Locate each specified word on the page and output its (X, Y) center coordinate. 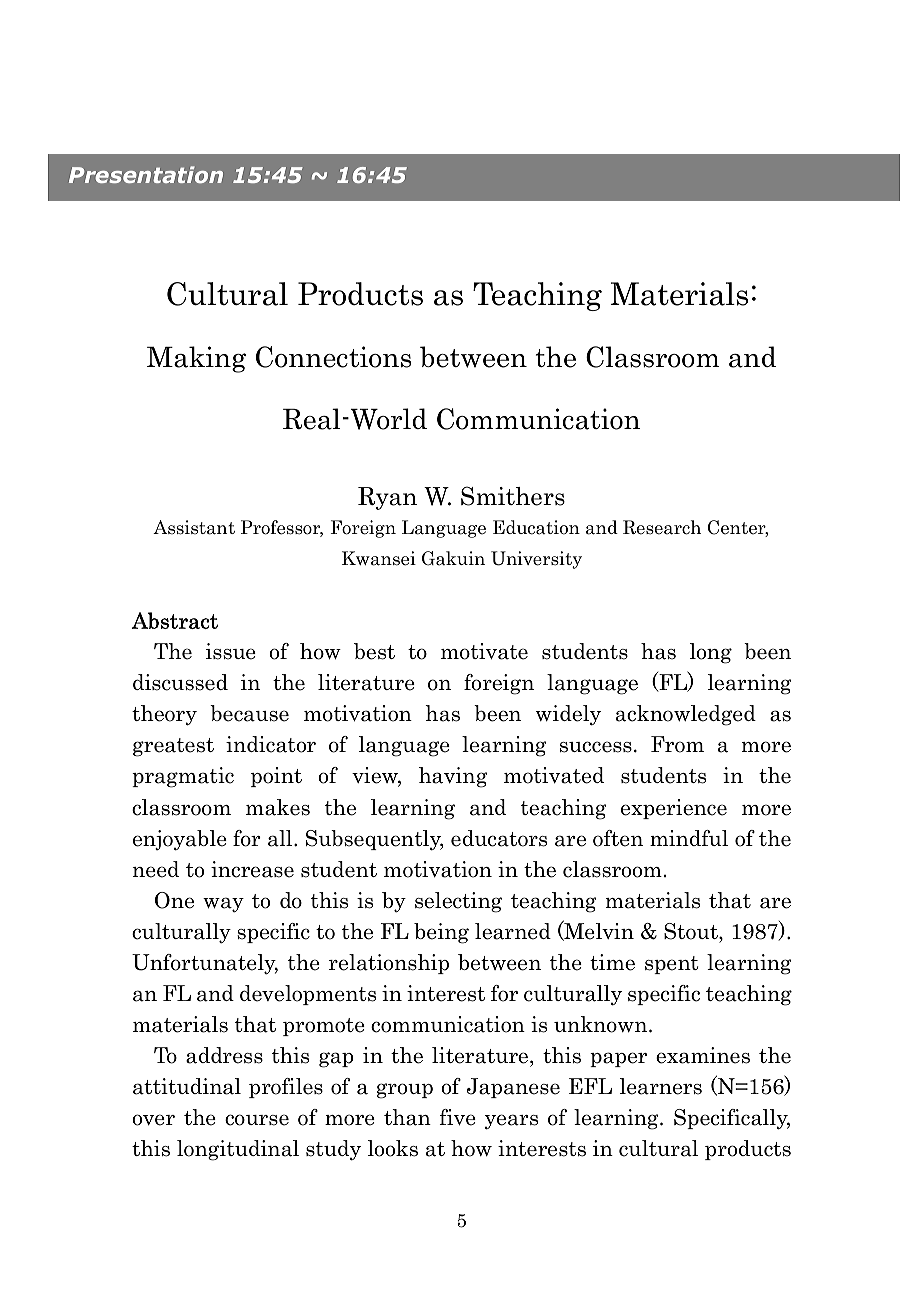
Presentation (146, 174)
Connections (334, 357)
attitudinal (187, 1086)
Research (662, 527)
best (374, 651)
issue (231, 651)
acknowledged (686, 715)
